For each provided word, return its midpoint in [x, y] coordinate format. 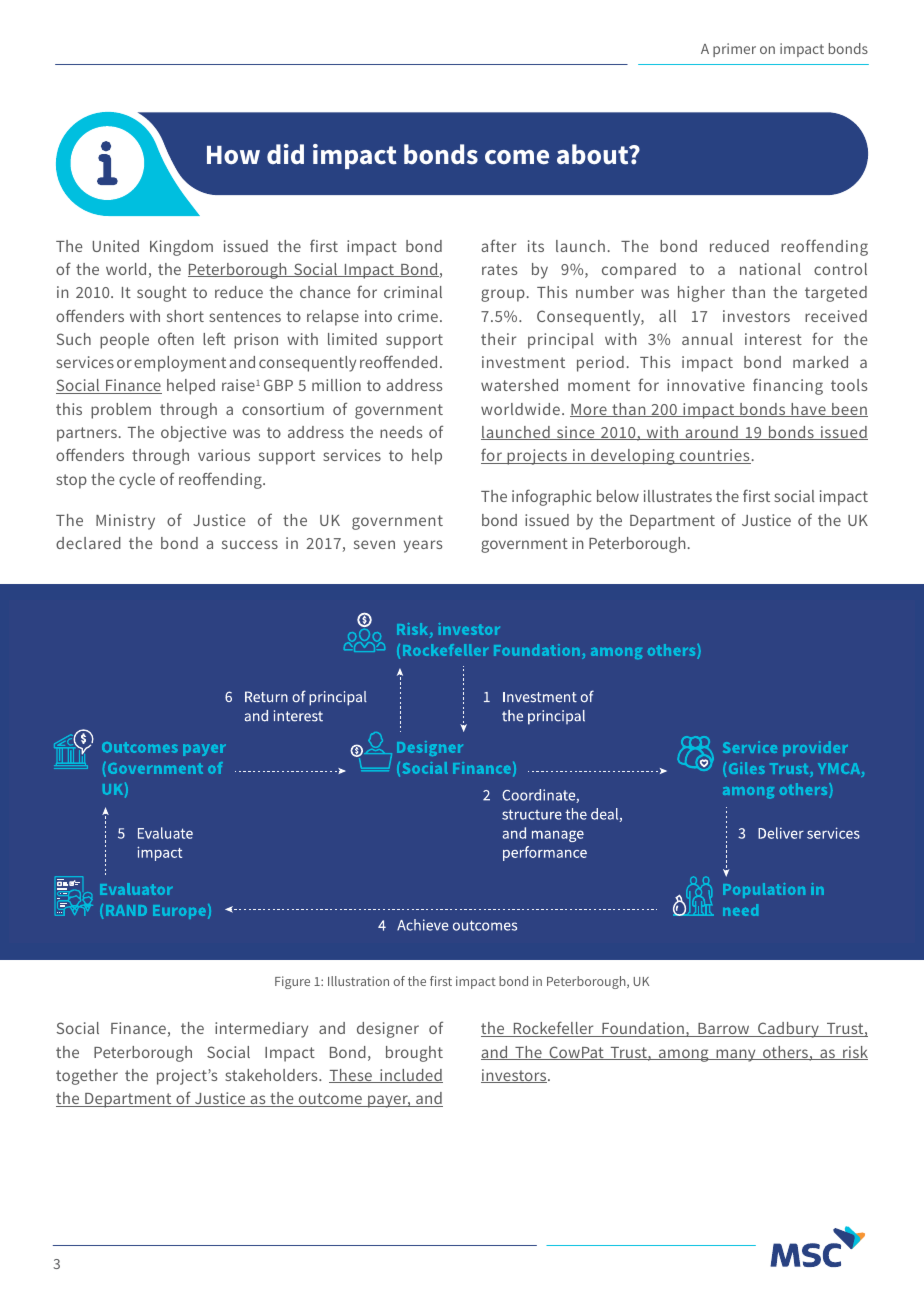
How [233, 155]
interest [773, 339]
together [87, 1077]
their [498, 339]
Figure [292, 982]
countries [714, 456]
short [185, 316]
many [736, 1055]
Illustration [358, 981]
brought [414, 1054]
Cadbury [788, 1030]
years [423, 546]
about [594, 154]
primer [734, 50]
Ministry [125, 522]
